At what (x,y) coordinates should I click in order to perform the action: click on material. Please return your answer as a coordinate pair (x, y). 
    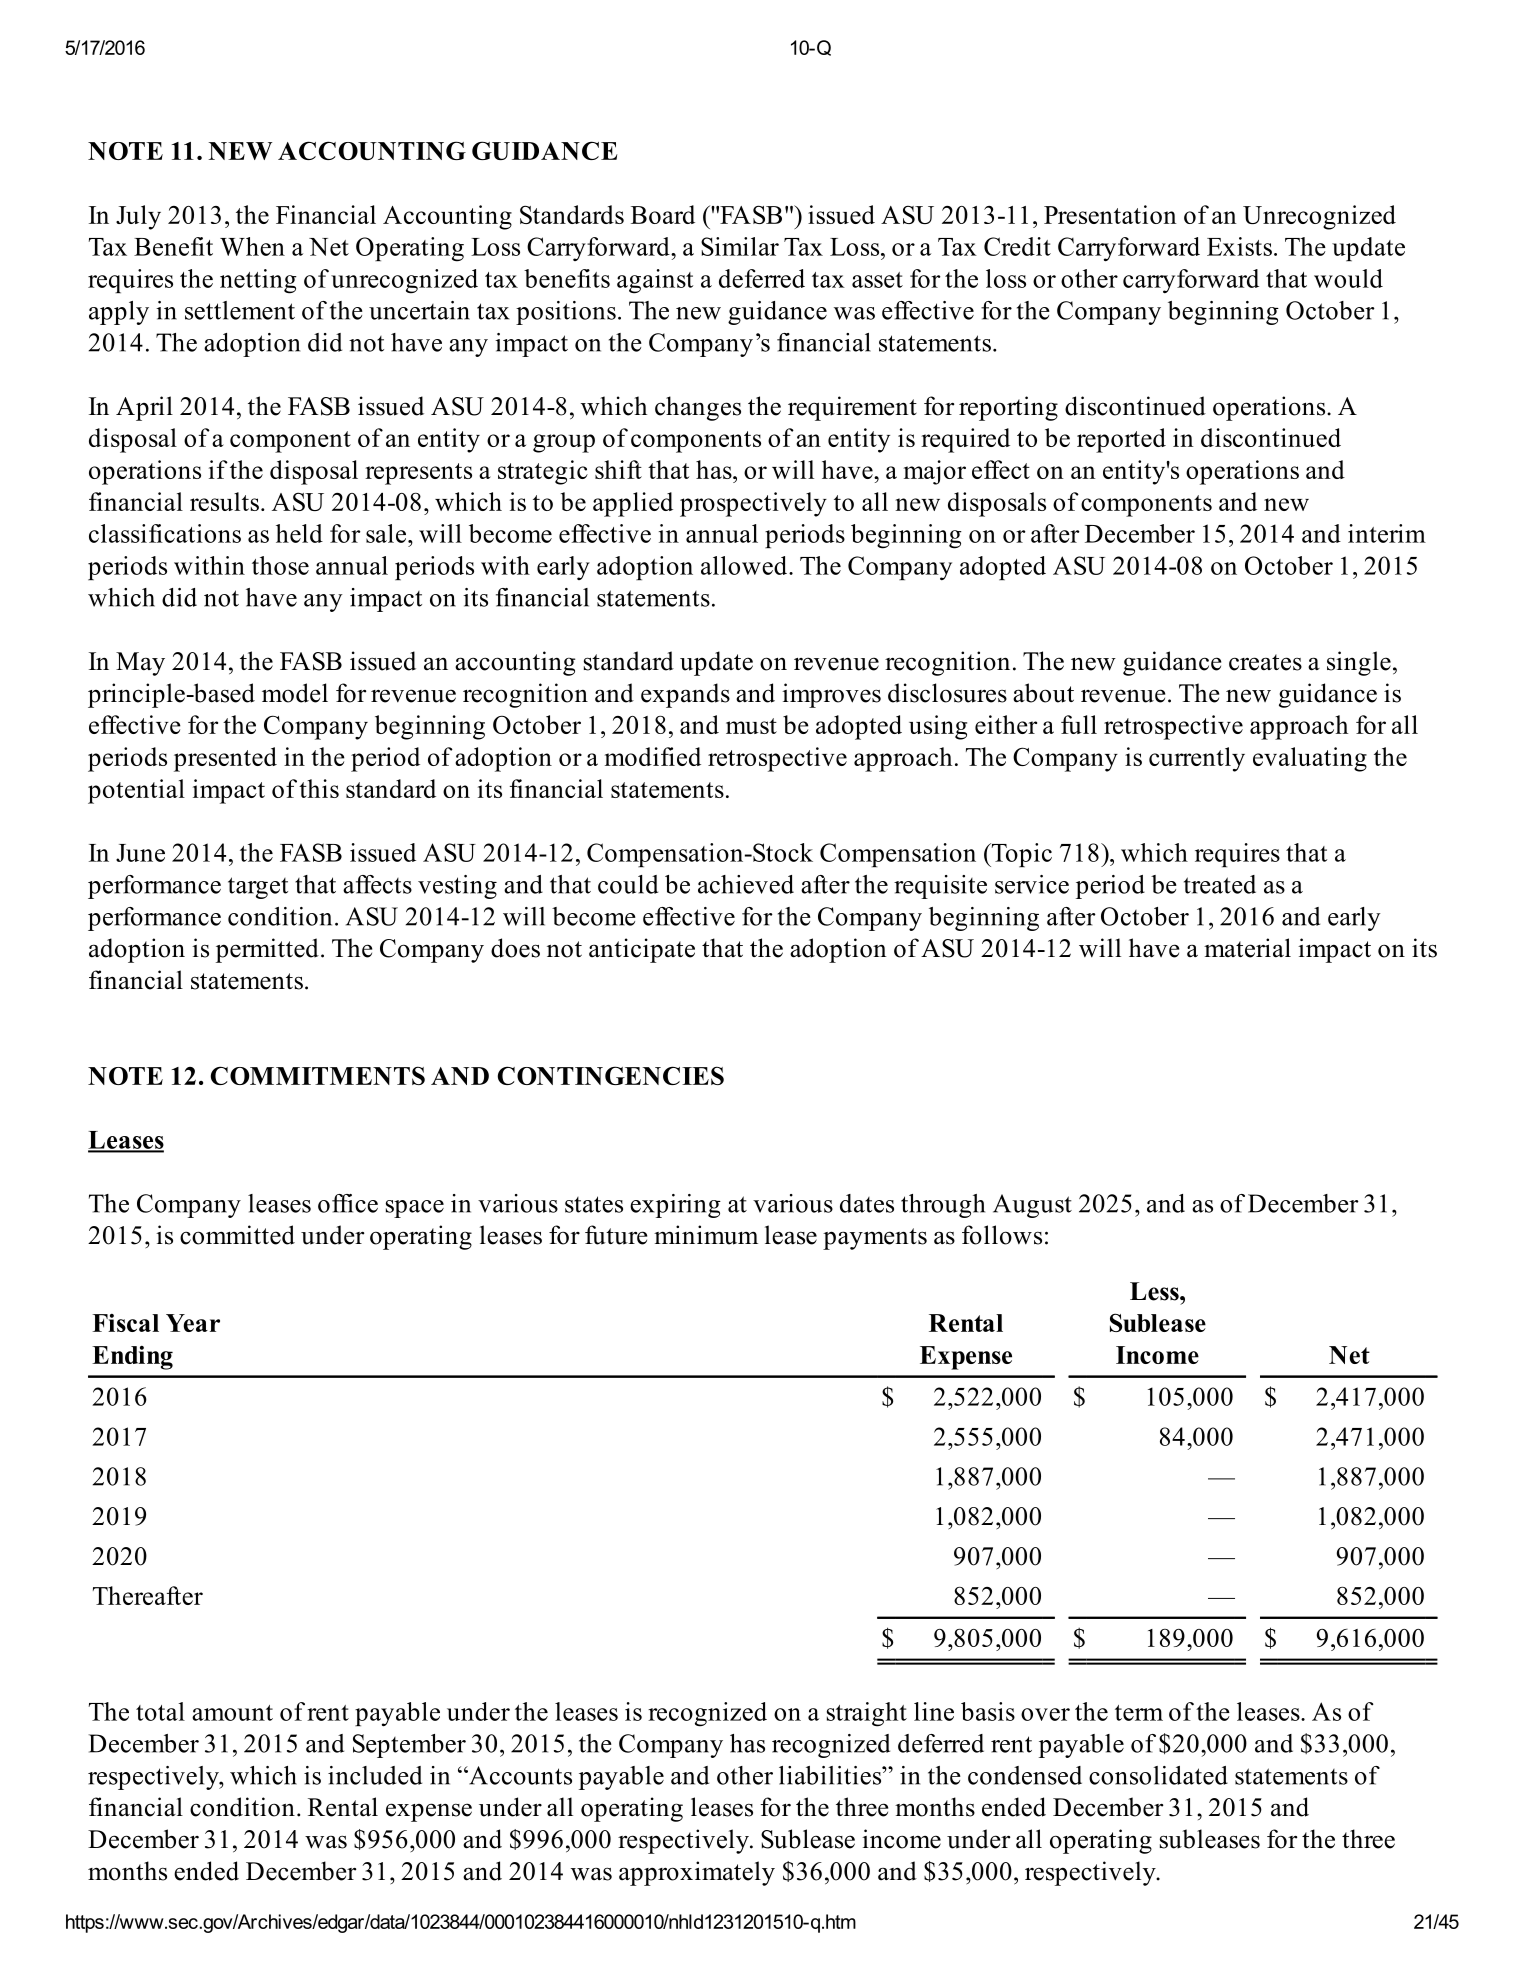
    Looking at the image, I should click on (1247, 948).
